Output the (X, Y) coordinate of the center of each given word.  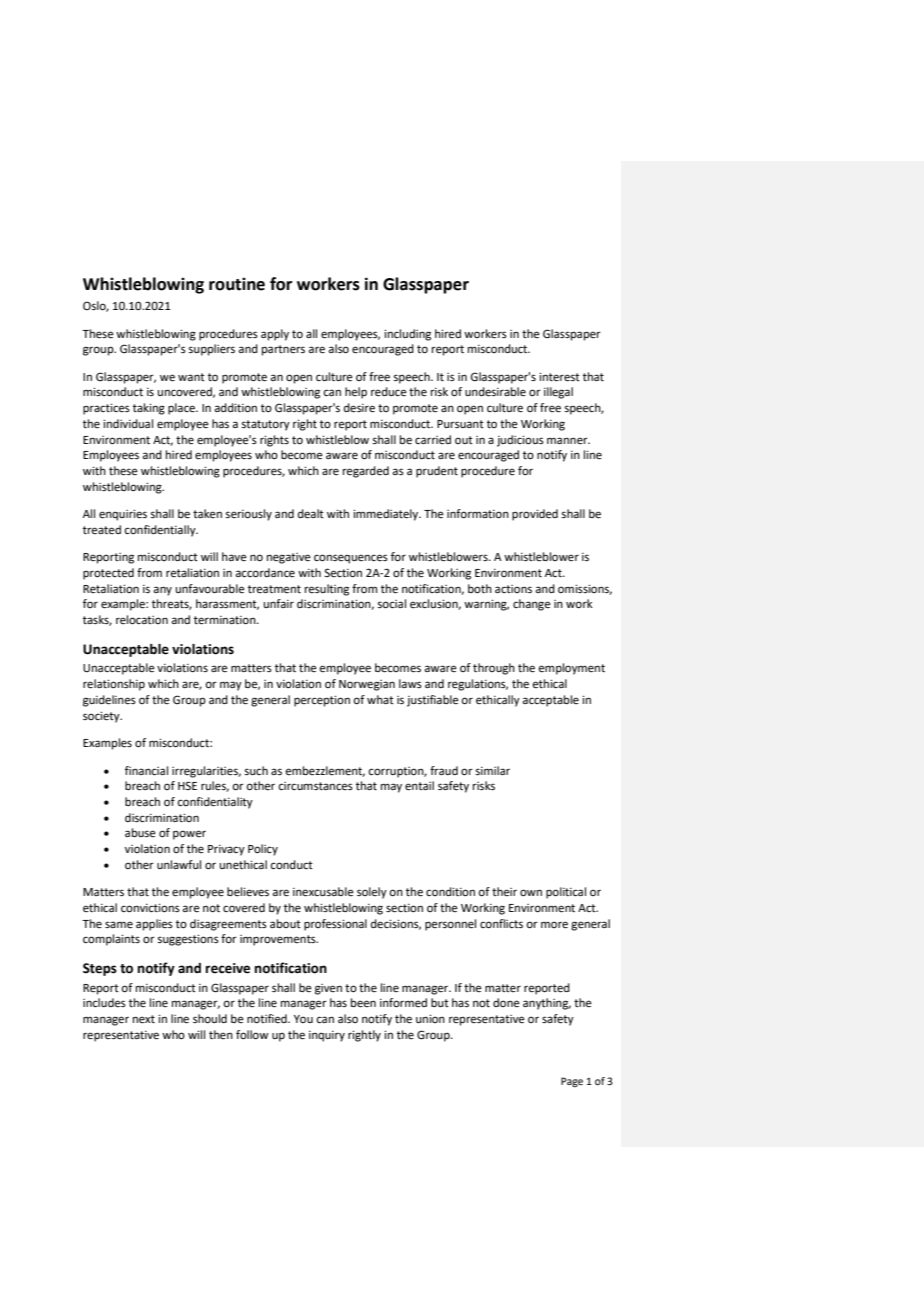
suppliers (212, 350)
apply (275, 335)
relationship (114, 685)
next (144, 1019)
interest (559, 377)
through (494, 669)
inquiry (327, 1036)
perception (322, 701)
